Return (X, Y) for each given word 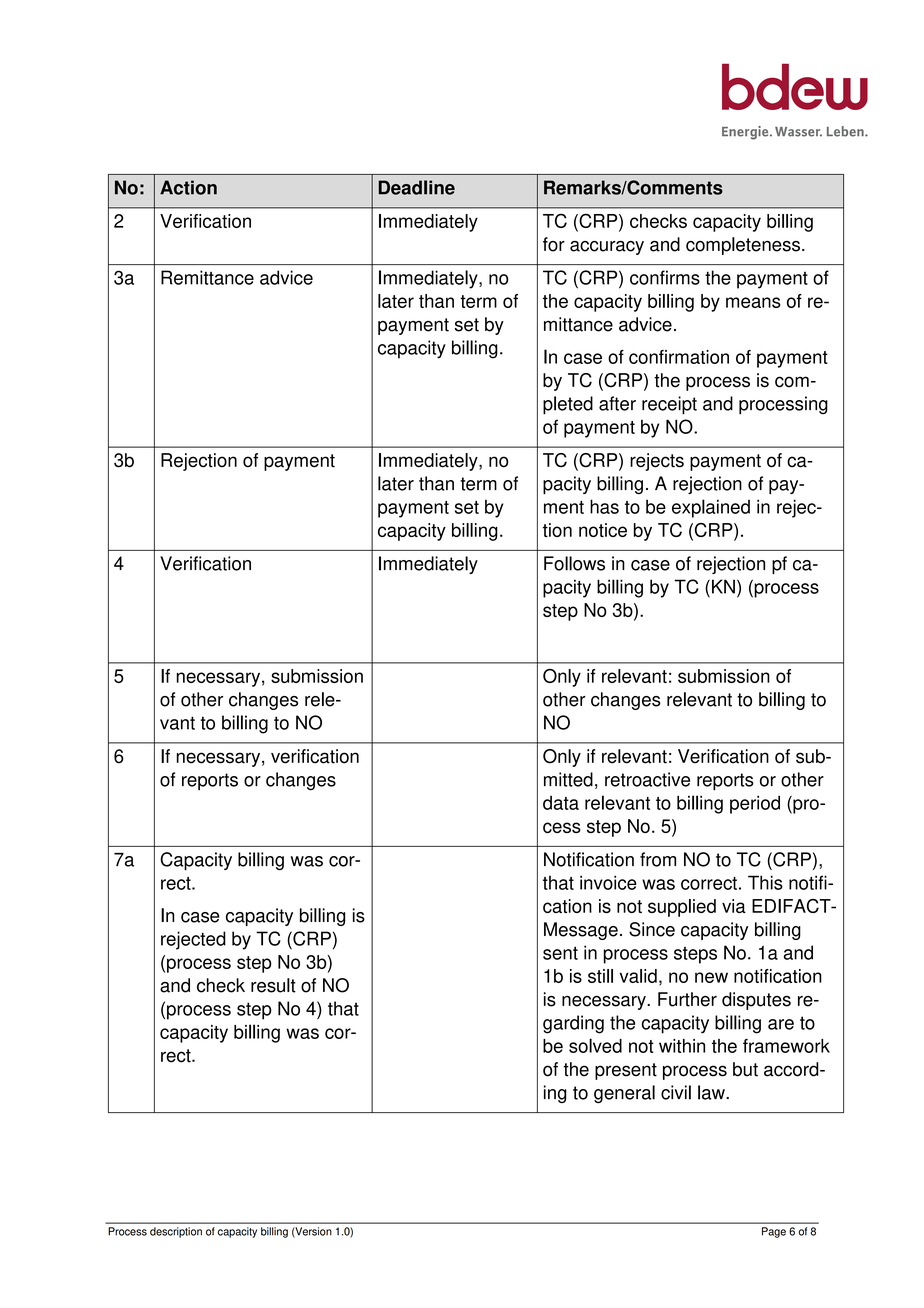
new (711, 977)
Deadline (416, 187)
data (561, 803)
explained (711, 508)
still (600, 976)
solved (595, 1045)
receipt (669, 405)
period (755, 804)
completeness (743, 246)
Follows (574, 563)
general (624, 1094)
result (273, 985)
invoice (608, 882)
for (554, 244)
